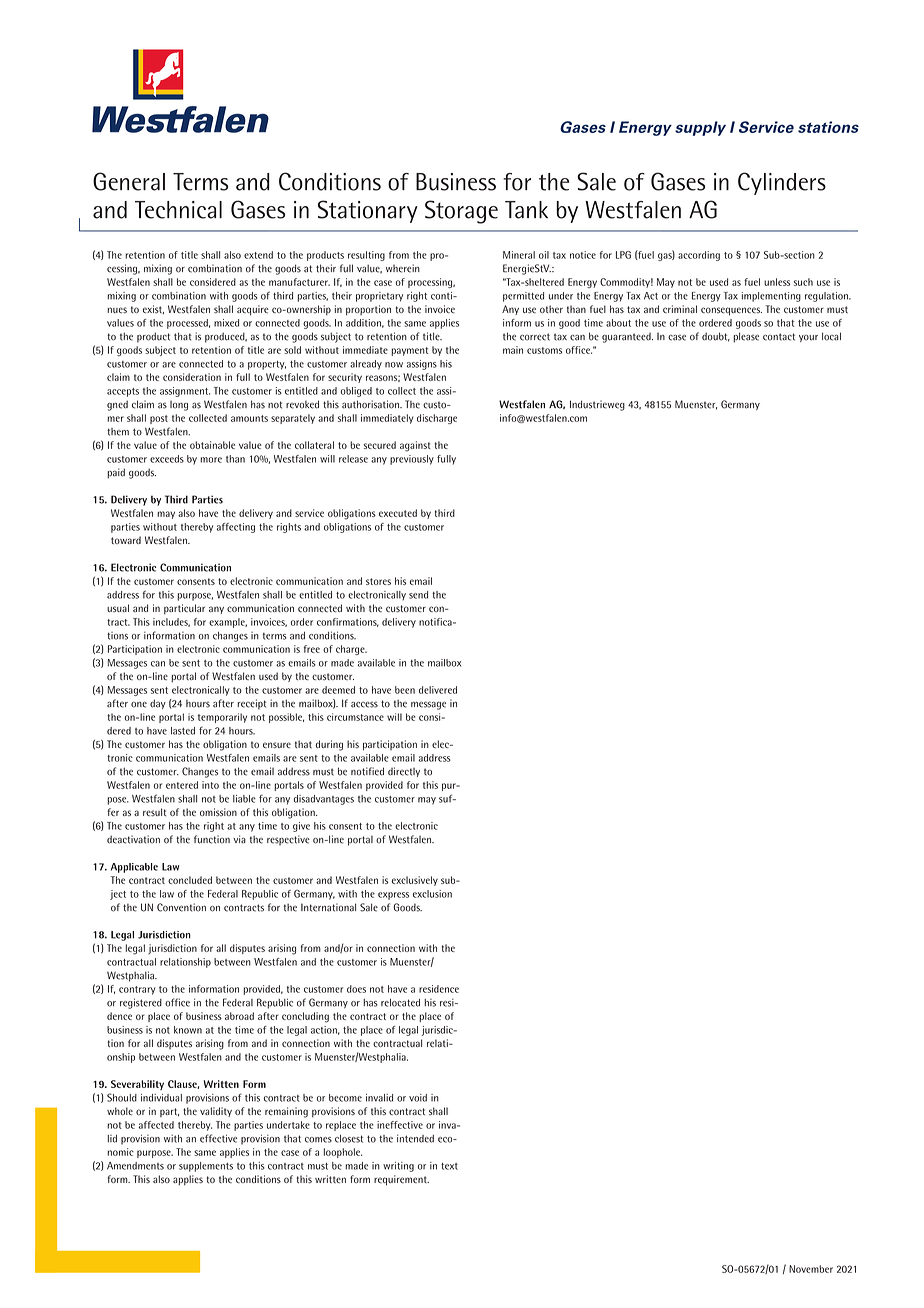 The image size is (924, 1308). Describe the element at coordinates (206, 1167) in the document. I see `supplements` at that location.
